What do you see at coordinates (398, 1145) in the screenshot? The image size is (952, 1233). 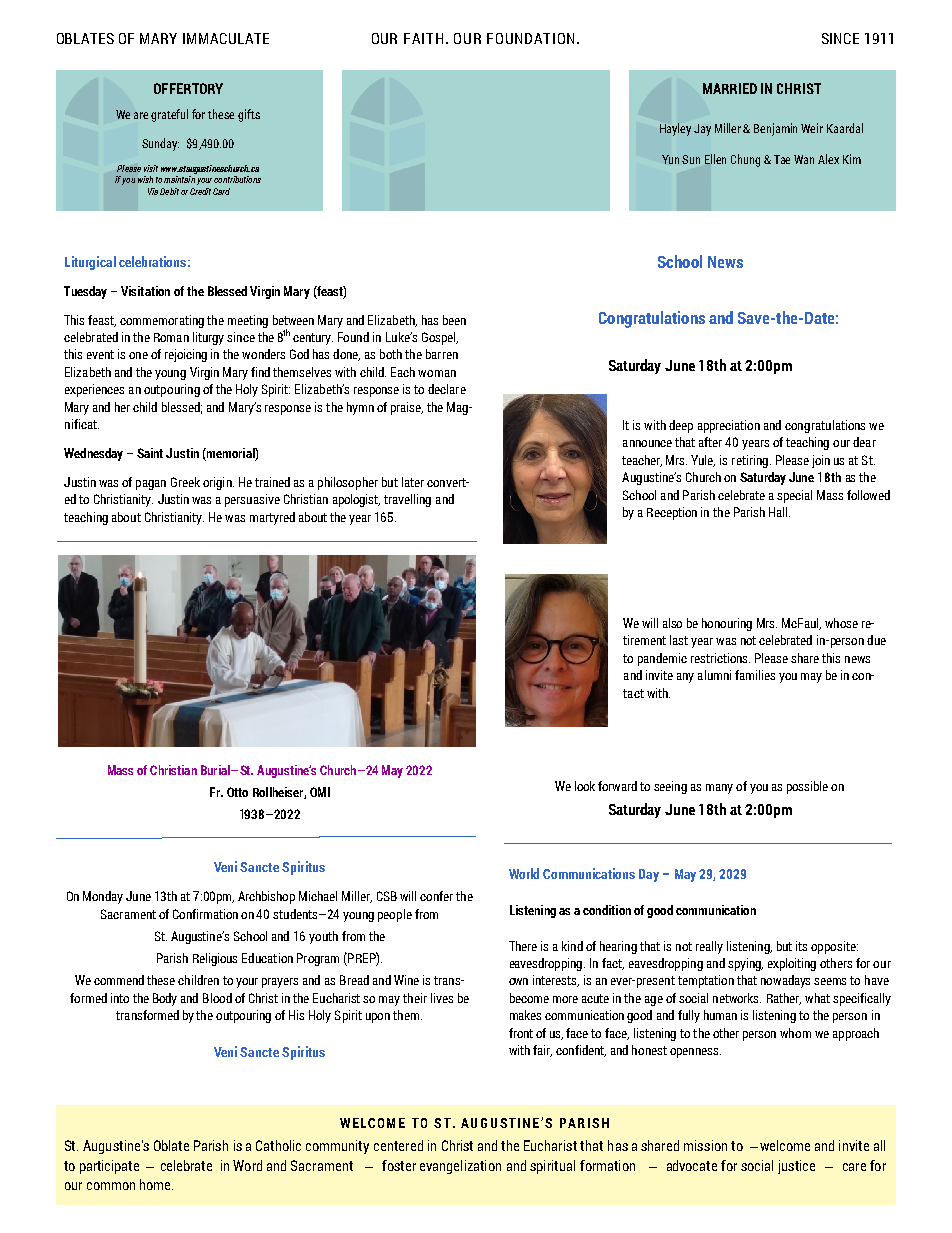 I see `centered` at bounding box center [398, 1145].
